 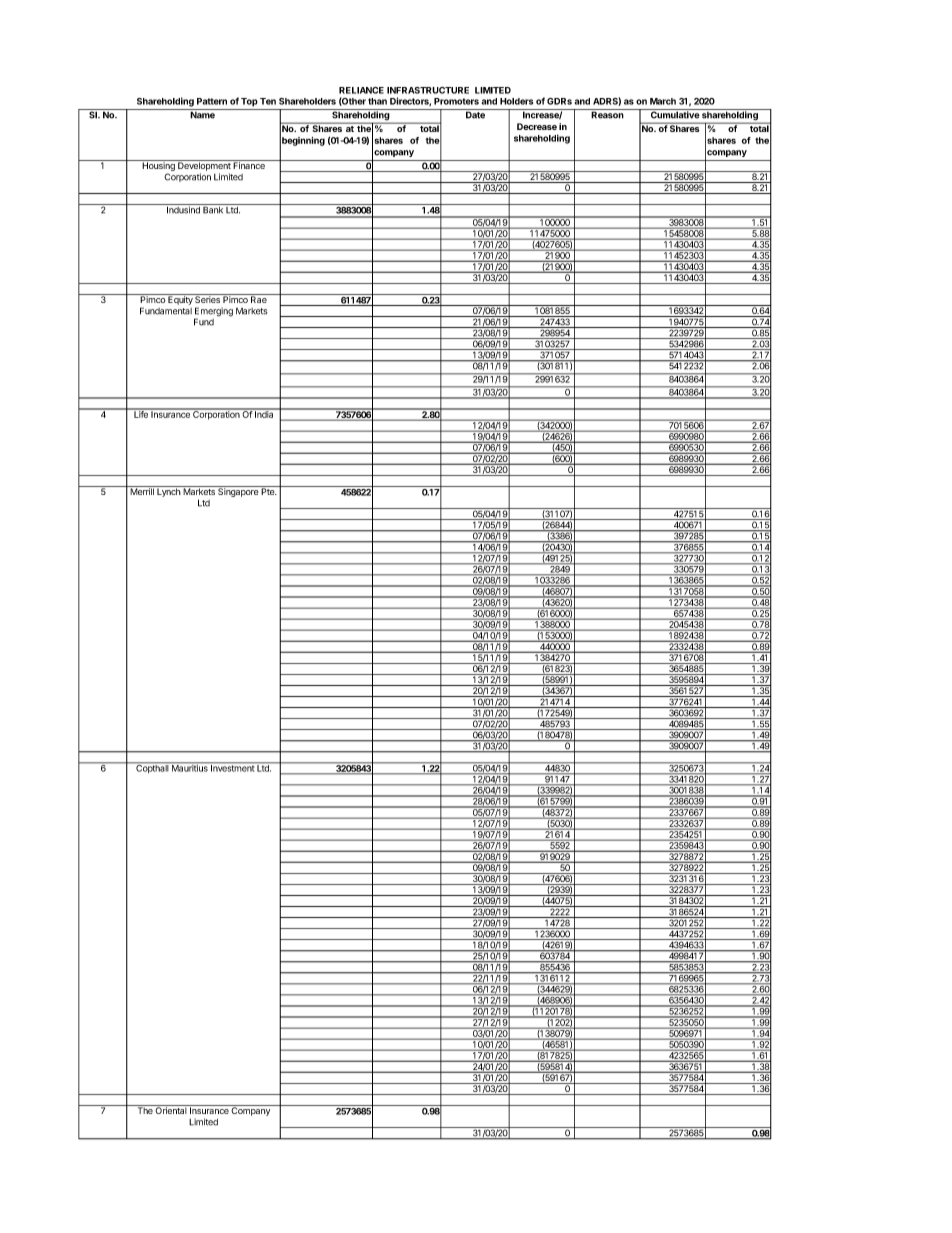 I want to click on Singapore, so click(x=238, y=491).
